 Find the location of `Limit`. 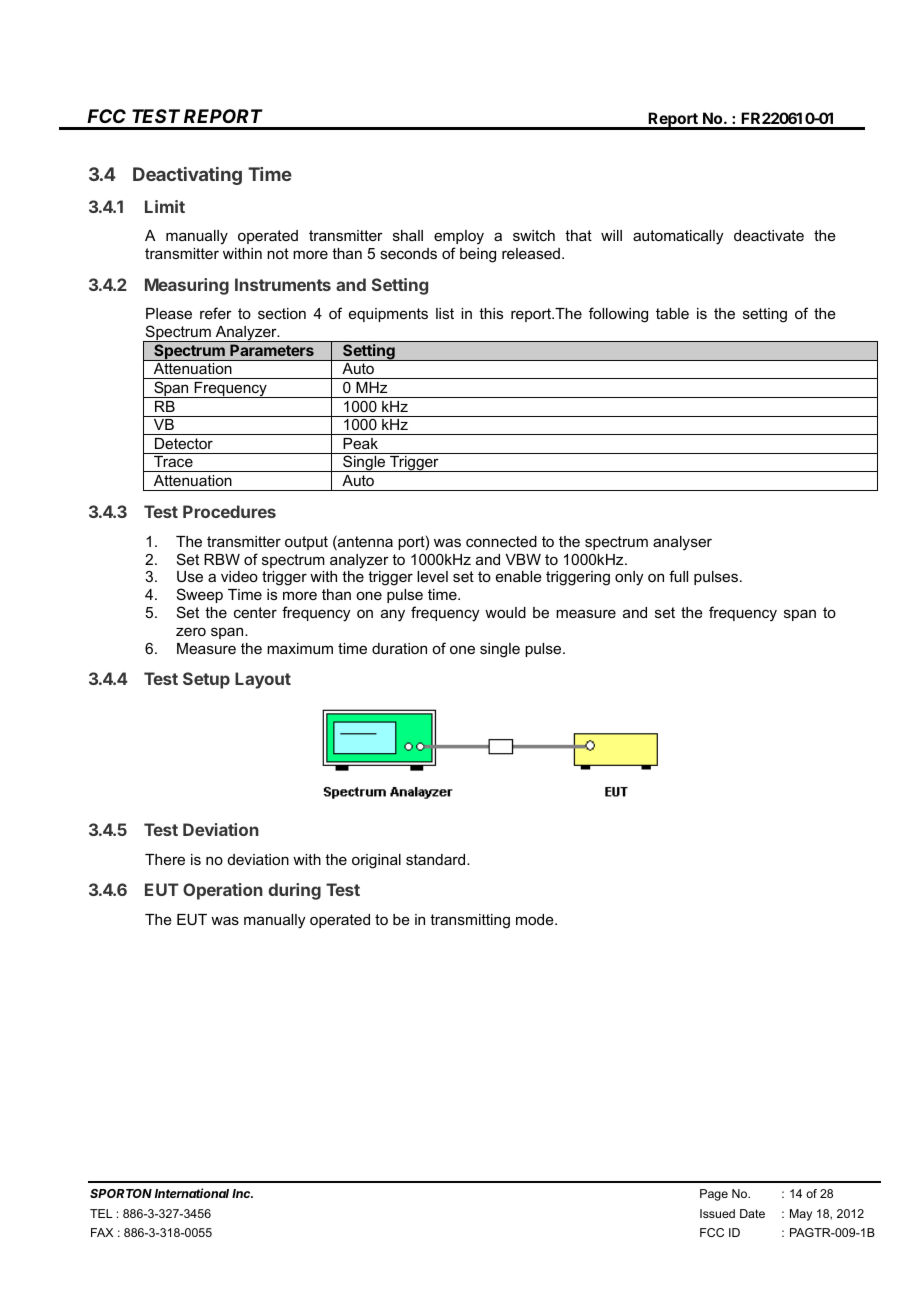

Limit is located at coordinates (165, 206).
